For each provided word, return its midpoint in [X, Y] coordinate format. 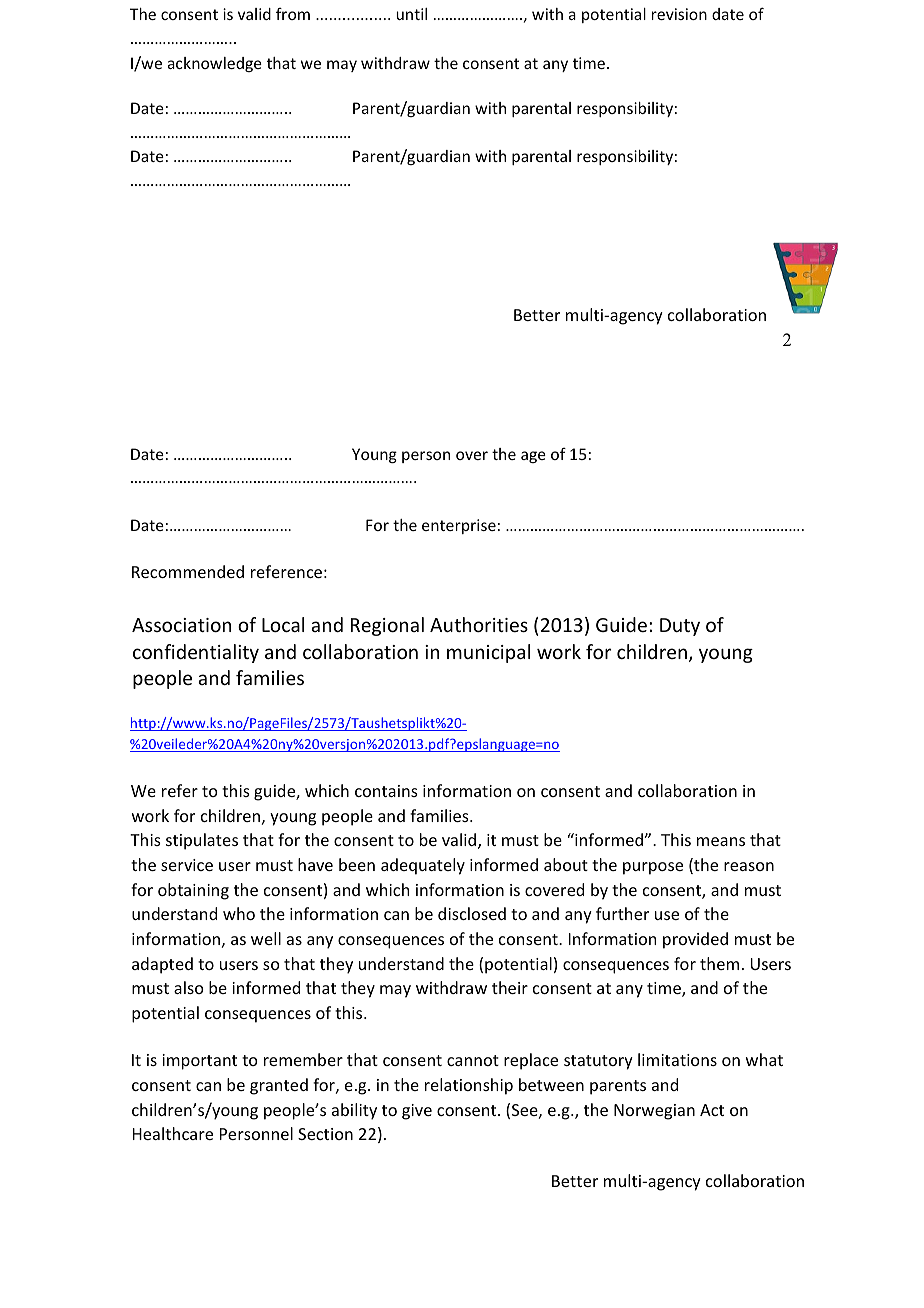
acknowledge [215, 64]
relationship [469, 1086]
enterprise [459, 526]
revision [679, 14]
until [411, 14]
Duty [680, 627]
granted [279, 1086]
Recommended [188, 571]
